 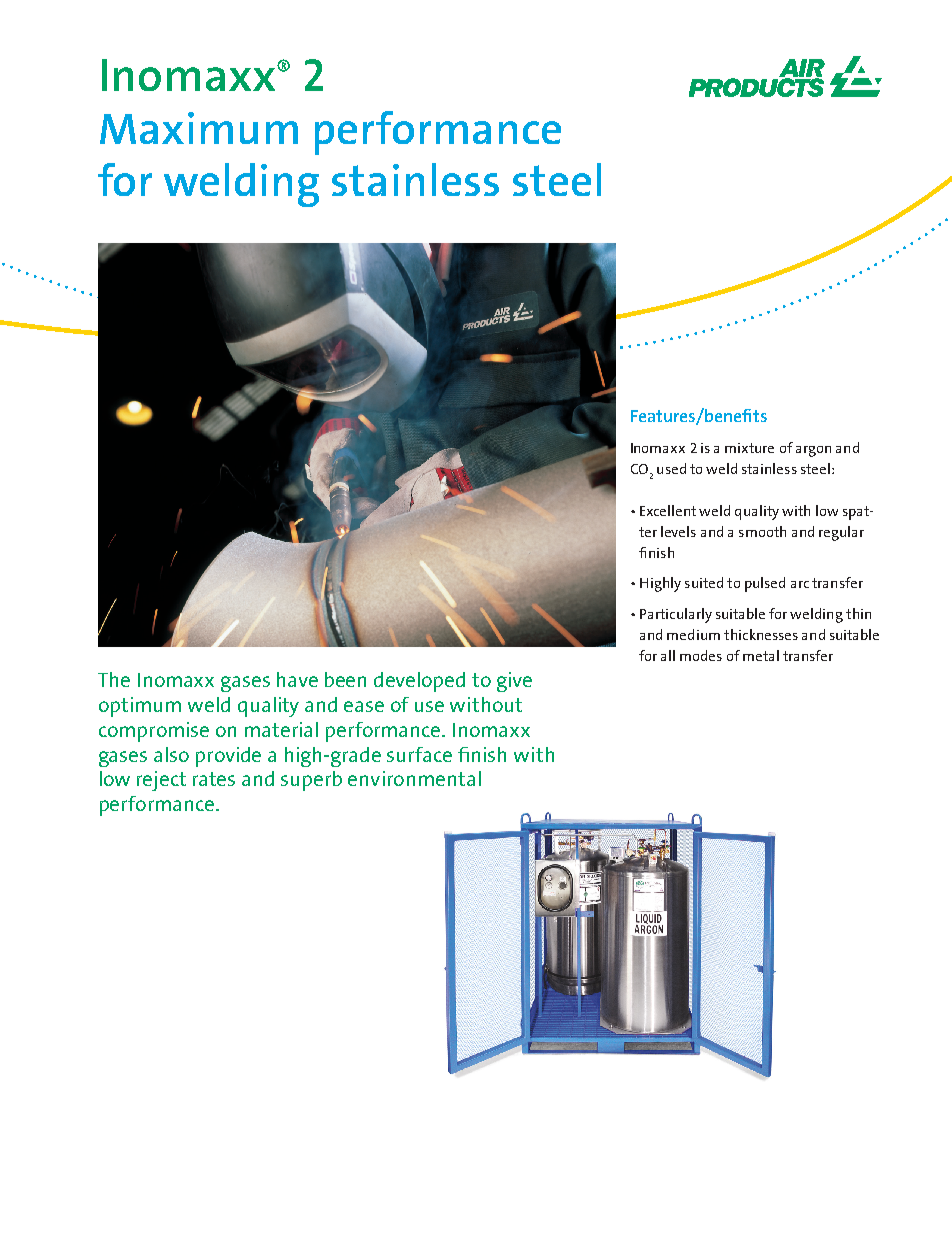 What do you see at coordinates (228, 757) in the screenshot?
I see `provide` at bounding box center [228, 757].
